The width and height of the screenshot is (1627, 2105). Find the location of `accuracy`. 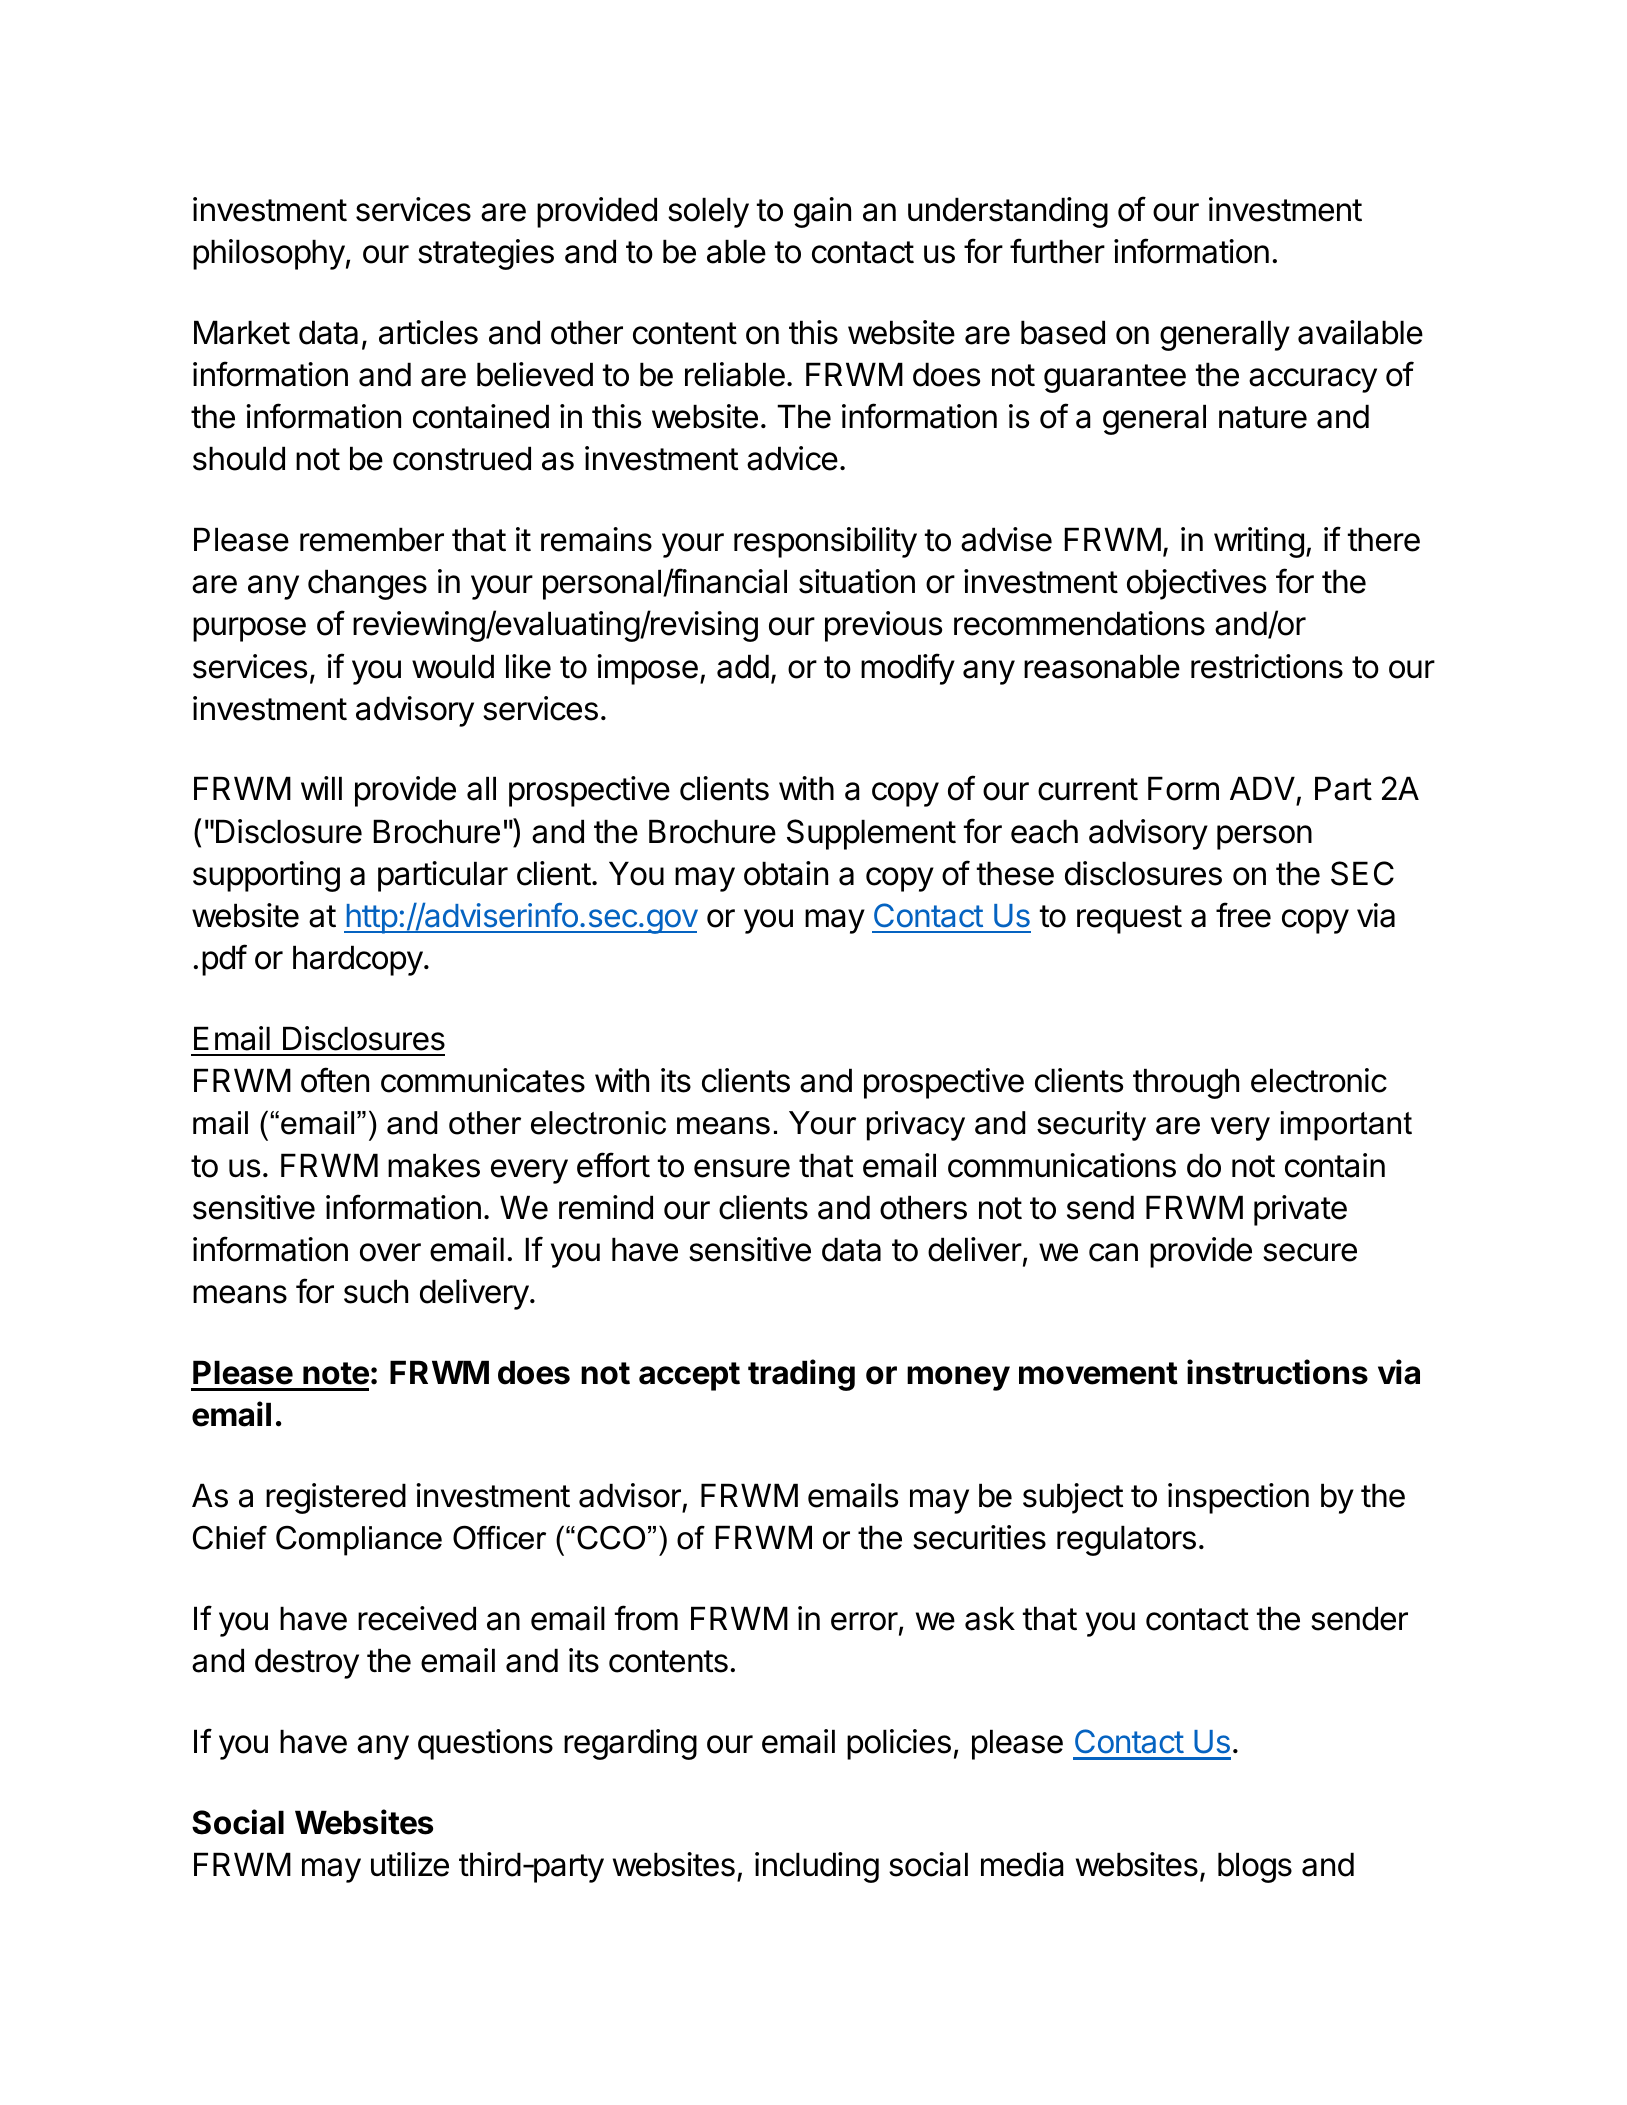

accuracy is located at coordinates (1313, 380).
